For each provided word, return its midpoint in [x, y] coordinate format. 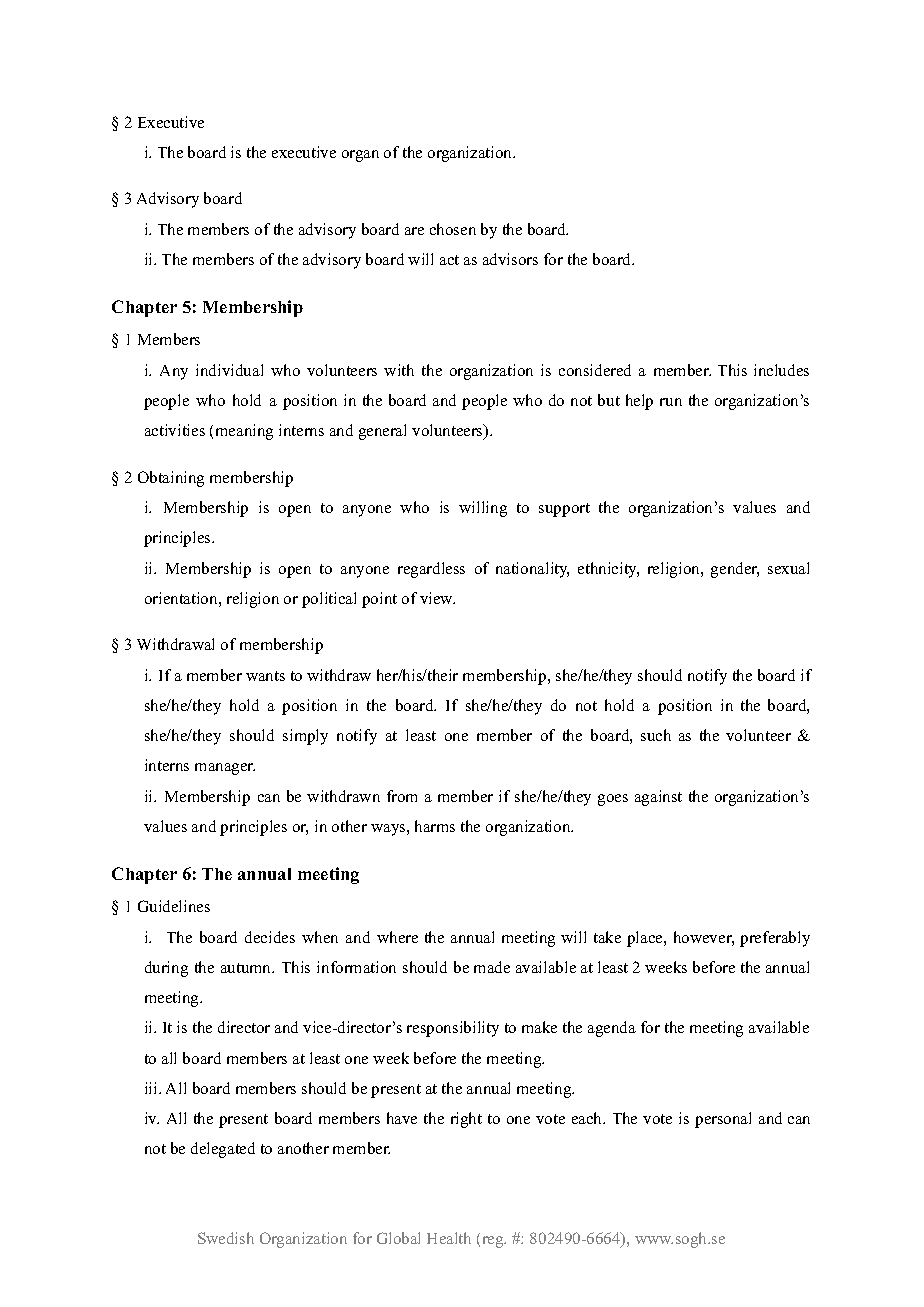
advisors [510, 259]
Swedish [226, 1238]
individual [229, 370]
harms [435, 826]
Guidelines [174, 906]
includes [781, 370]
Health [449, 1238]
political [329, 600]
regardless [431, 570]
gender [735, 570]
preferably [775, 939]
